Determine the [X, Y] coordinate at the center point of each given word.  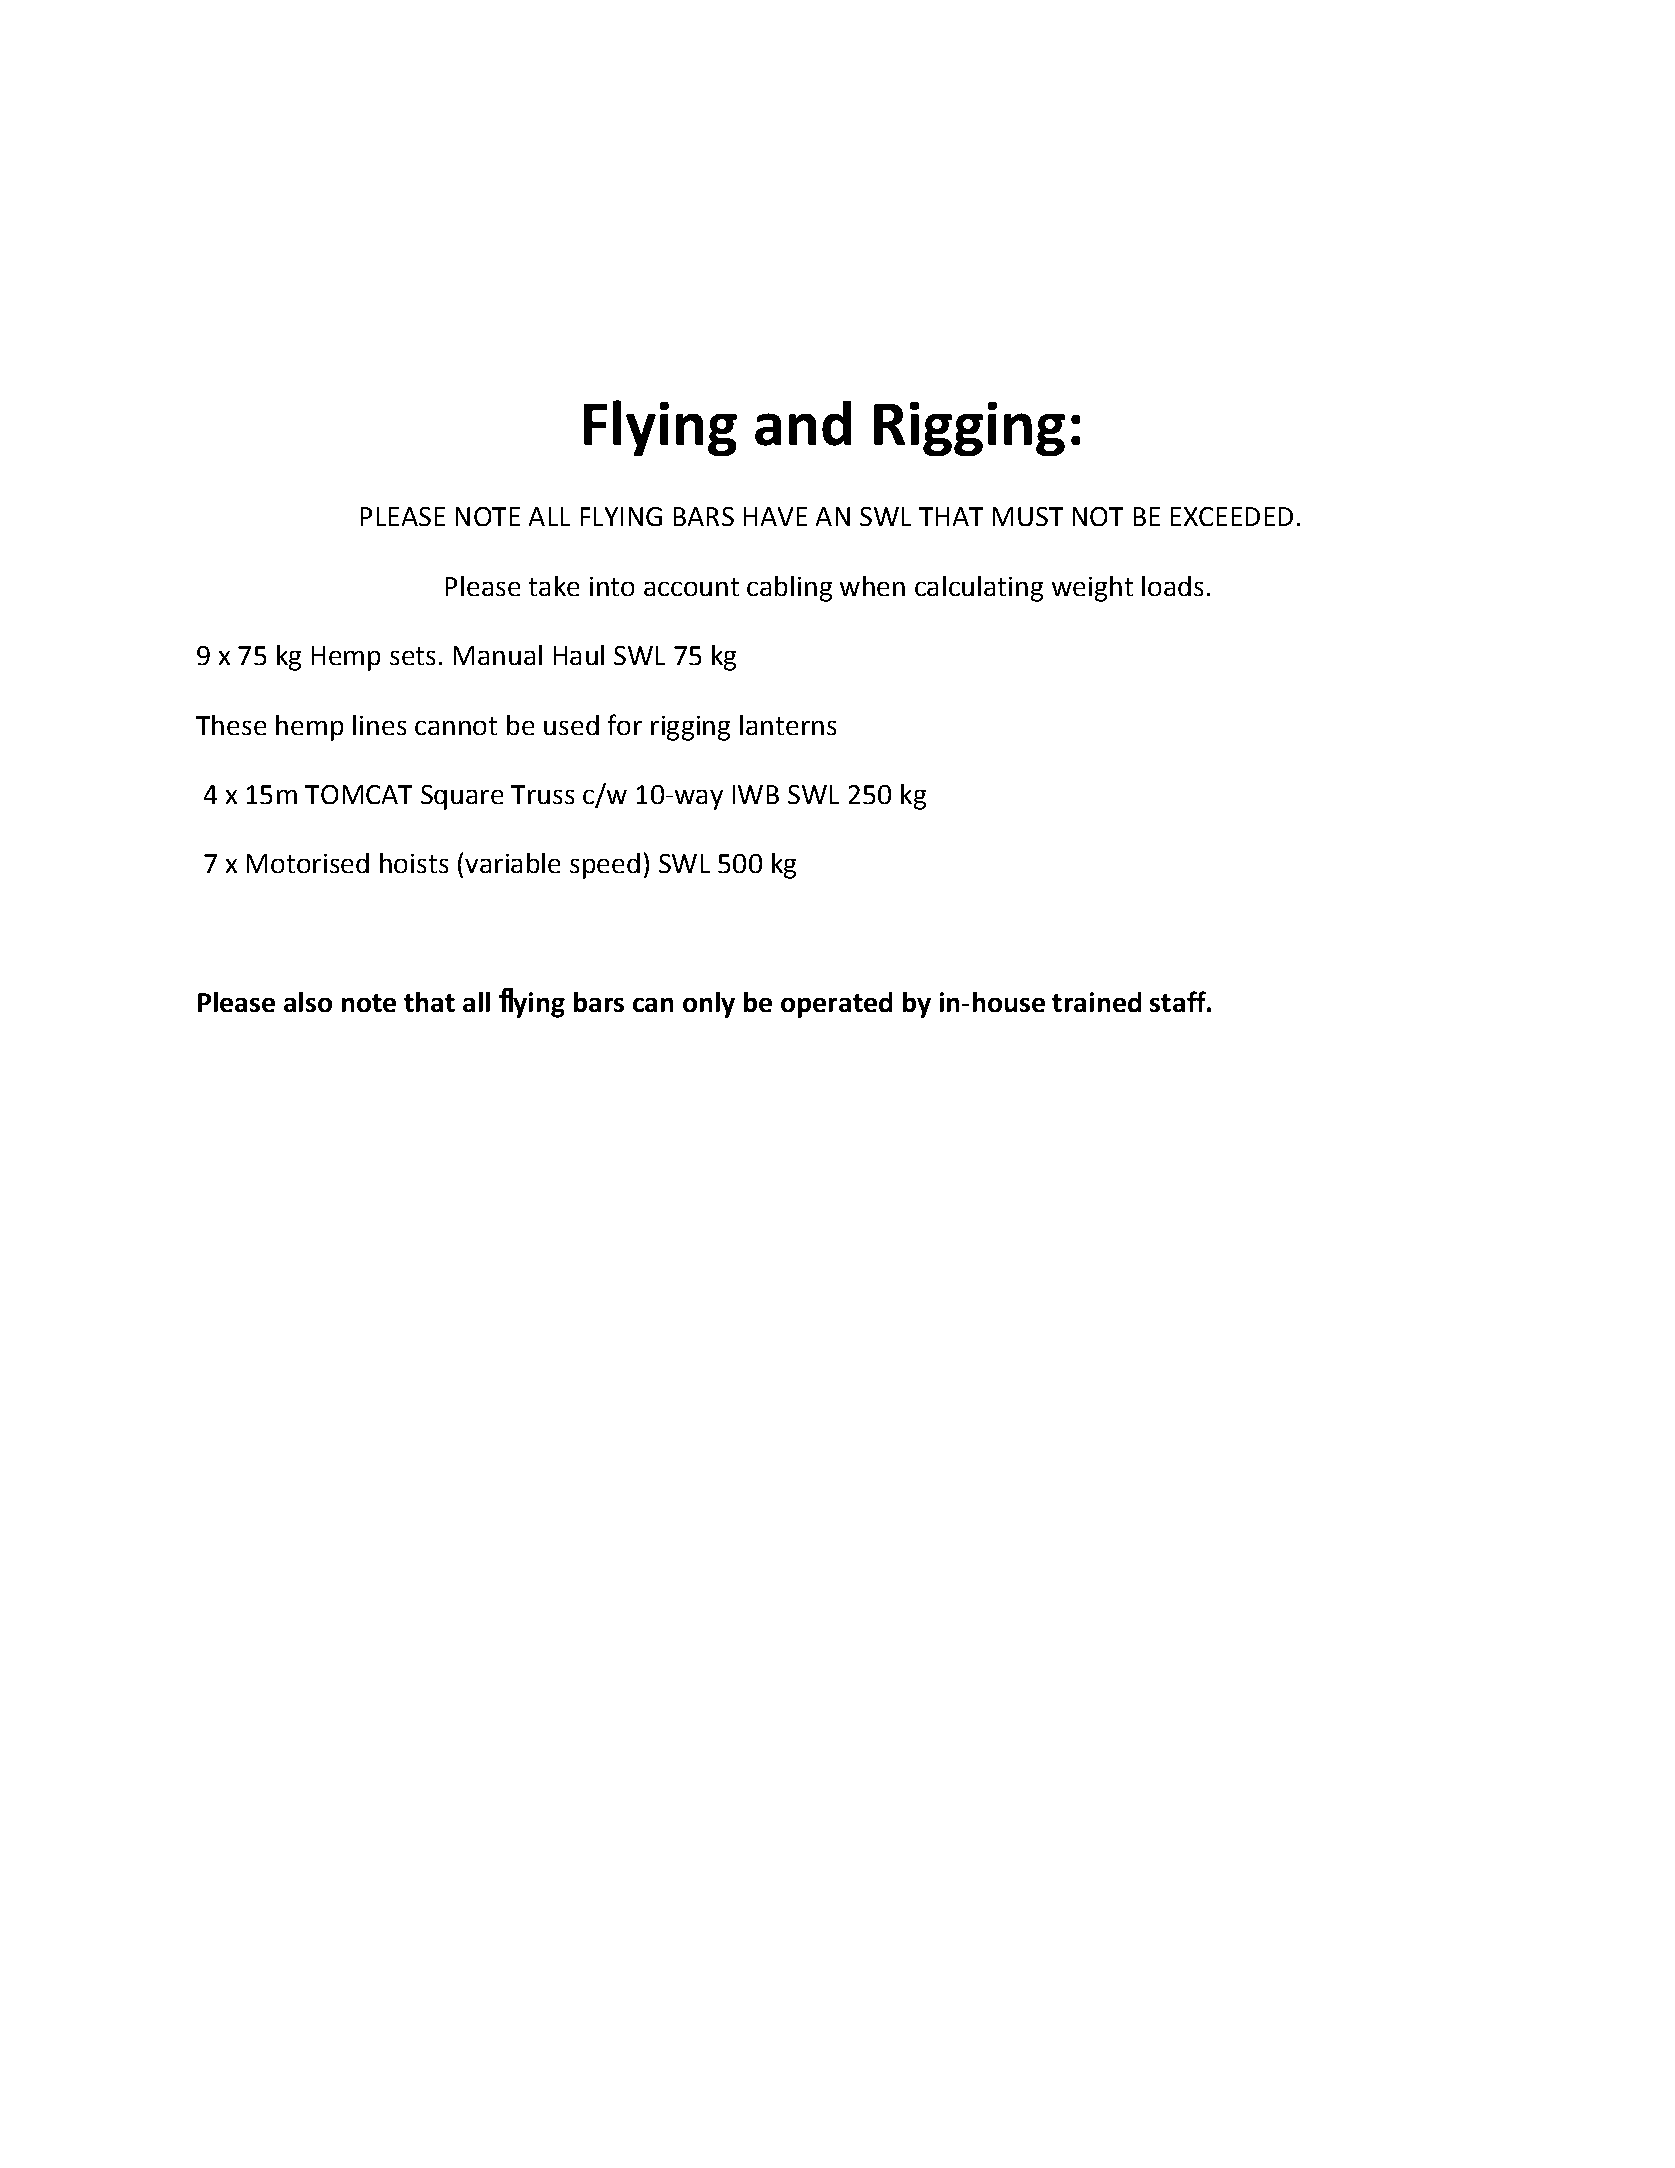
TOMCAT [358, 794]
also [308, 1002]
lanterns [788, 725]
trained [1096, 1002]
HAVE [775, 516]
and [803, 423]
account [691, 587]
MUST [1028, 516]
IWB [756, 794]
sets [412, 656]
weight [1092, 589]
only [709, 1005]
